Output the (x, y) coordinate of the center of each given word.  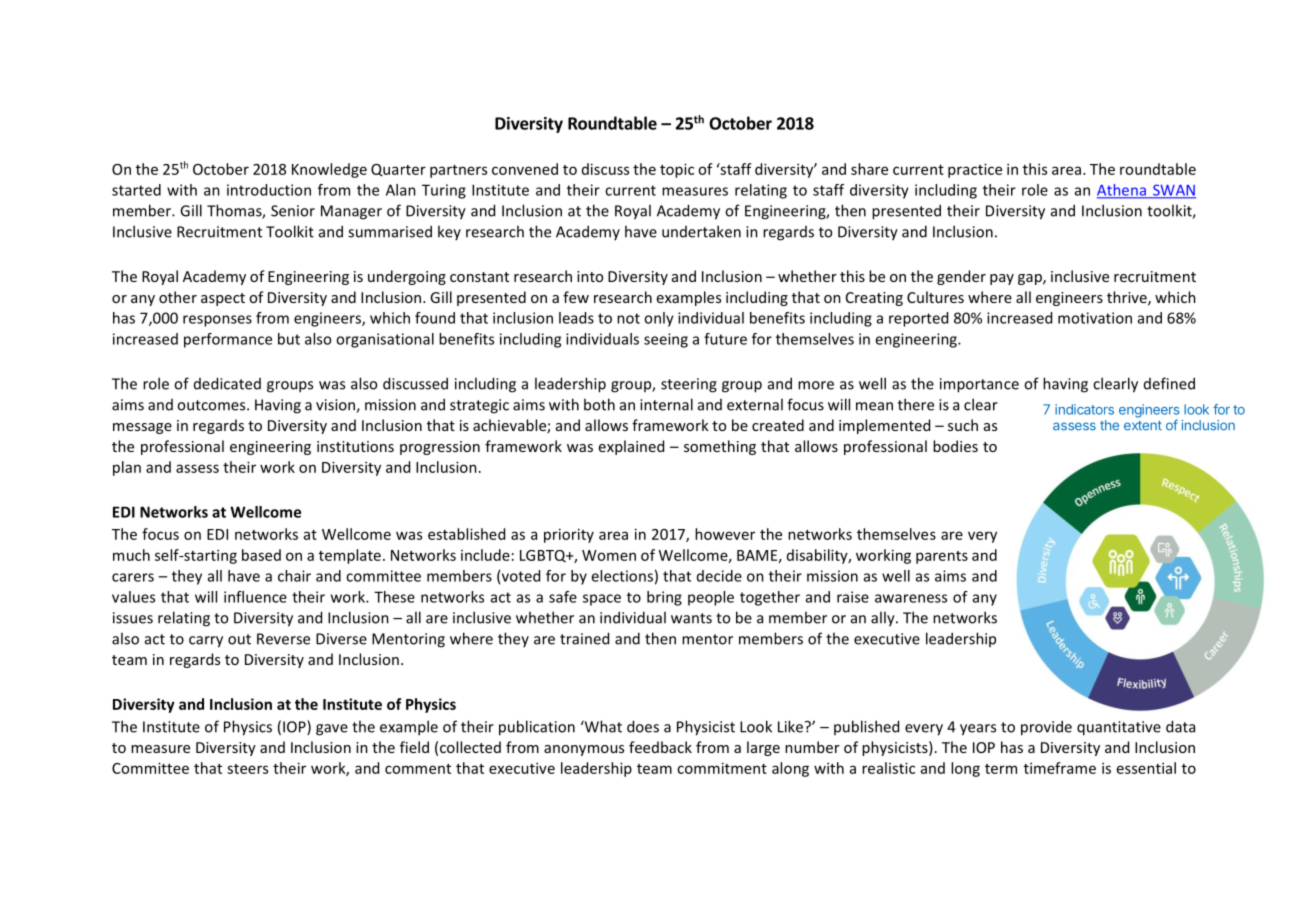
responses (217, 321)
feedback (660, 747)
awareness (911, 598)
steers (247, 769)
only (659, 319)
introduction (269, 190)
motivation (1095, 318)
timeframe (1060, 768)
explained (631, 447)
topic (677, 170)
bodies (955, 446)
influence (255, 597)
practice (975, 170)
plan (127, 468)
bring (664, 598)
